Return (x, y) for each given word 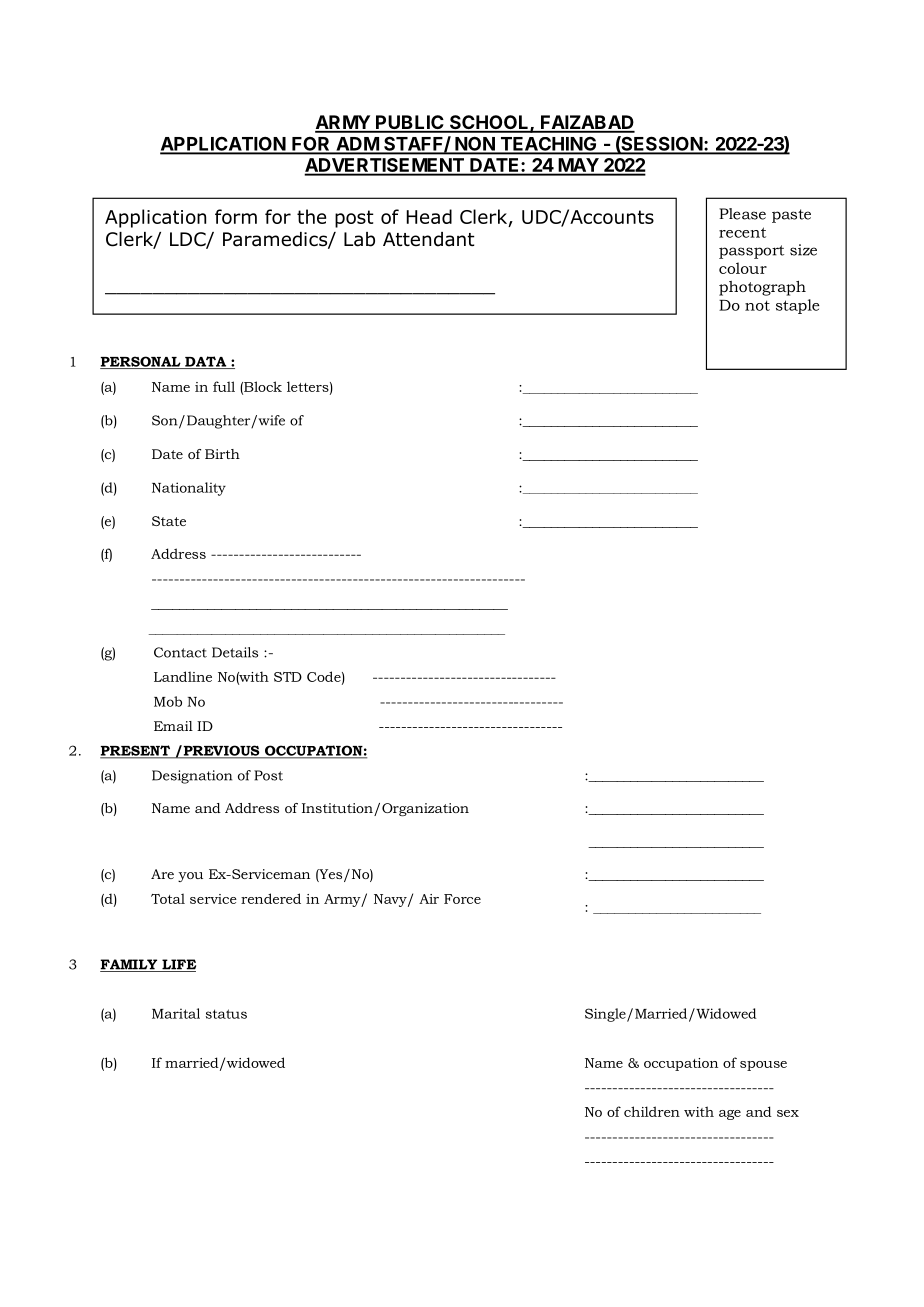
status (226, 1014)
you (190, 877)
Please (742, 214)
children (652, 1111)
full (224, 386)
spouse (763, 1066)
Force (462, 899)
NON (475, 145)
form (236, 216)
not (757, 305)
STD (288, 677)
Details (235, 652)
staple (798, 306)
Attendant (429, 239)
